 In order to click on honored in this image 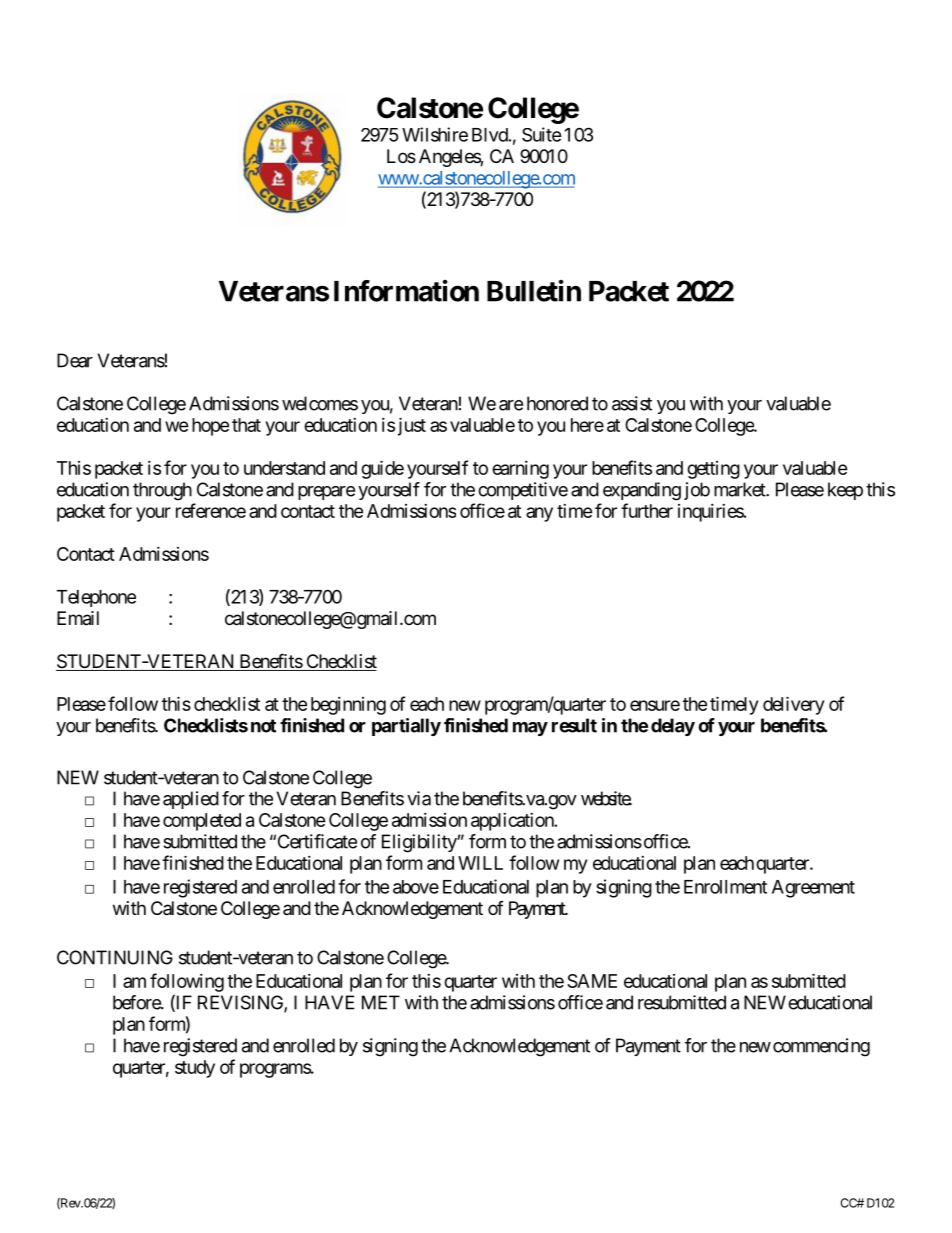, I will do `click(557, 403)`.
